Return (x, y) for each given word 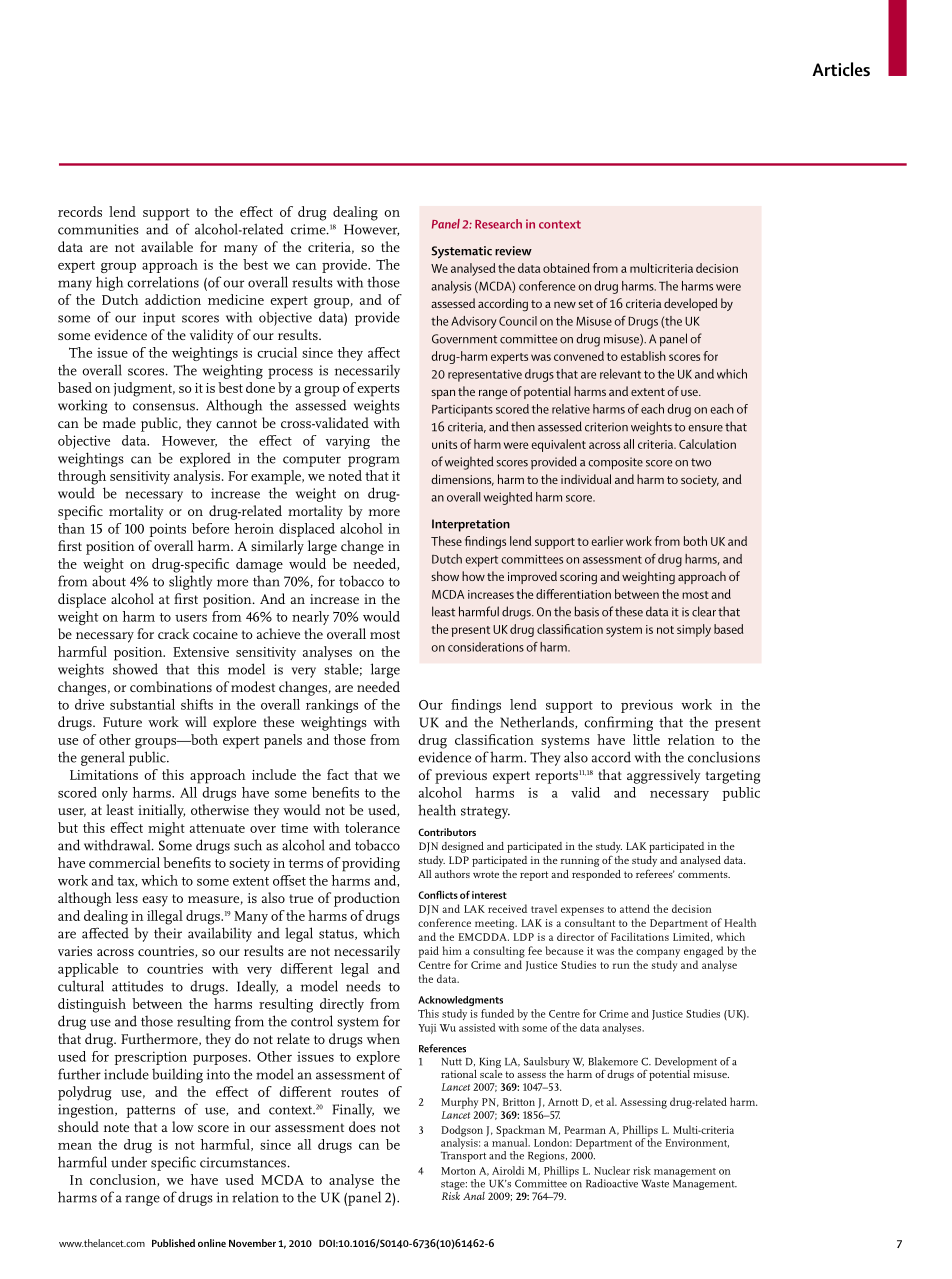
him (452, 950)
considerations (486, 647)
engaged (704, 952)
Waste (655, 1184)
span (443, 394)
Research (498, 224)
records (80, 211)
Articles (841, 69)
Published (173, 1243)
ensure (705, 428)
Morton (458, 1171)
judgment (144, 389)
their (168, 933)
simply (694, 630)
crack (173, 633)
